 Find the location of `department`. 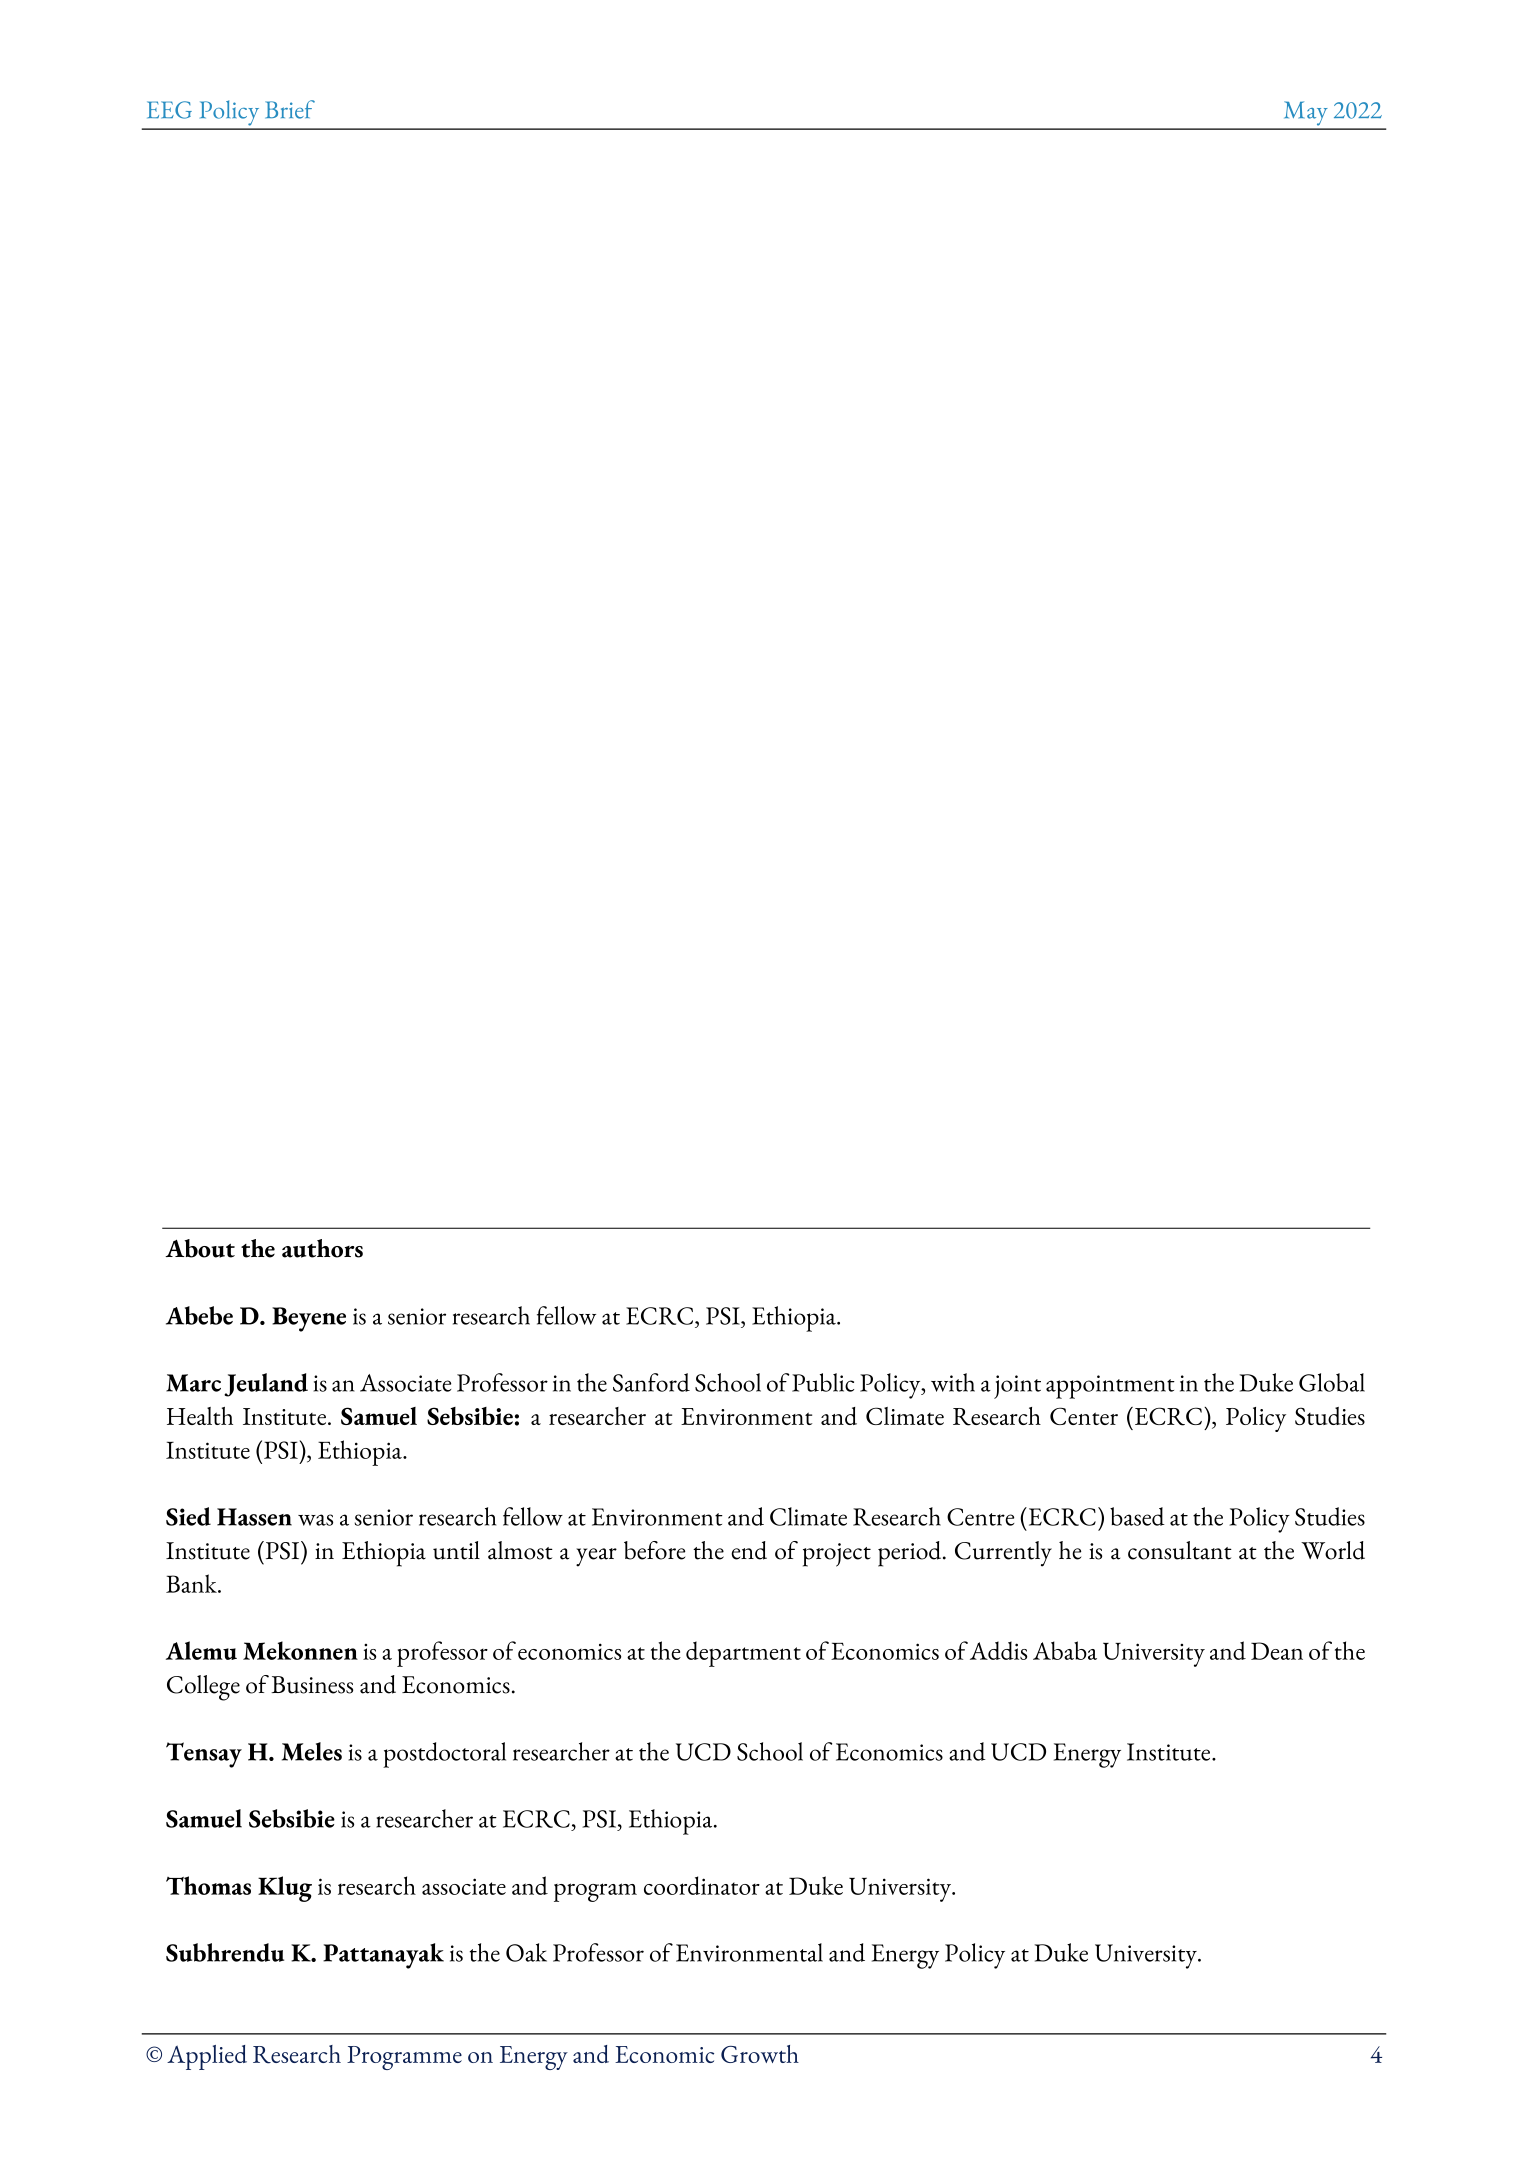

department is located at coordinates (743, 1654).
